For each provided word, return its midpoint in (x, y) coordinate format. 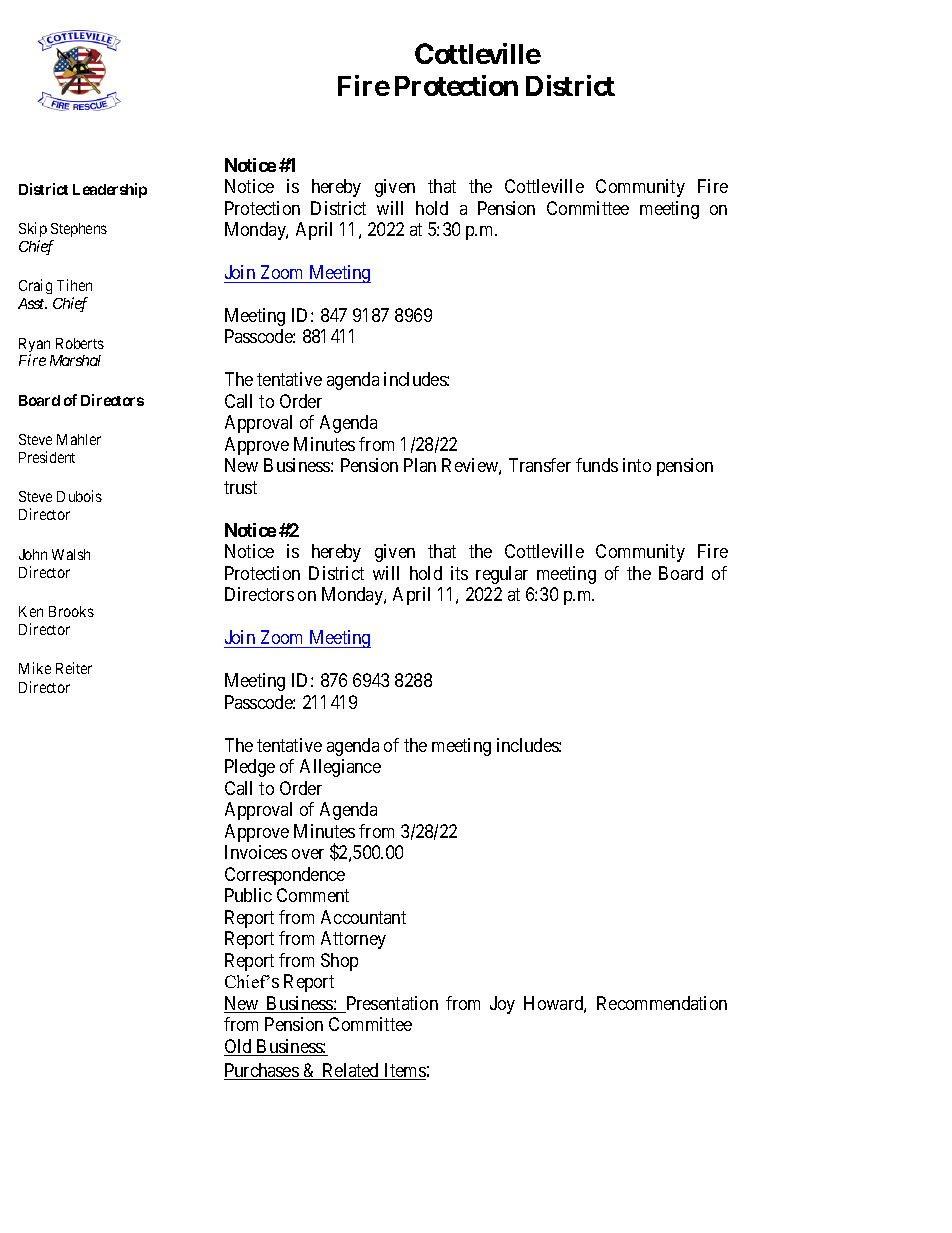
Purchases (262, 1071)
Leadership (110, 190)
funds (597, 465)
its (459, 573)
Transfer (540, 465)
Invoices (256, 852)
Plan (420, 465)
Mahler (79, 439)
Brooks (71, 611)
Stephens (79, 230)
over (308, 854)
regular (502, 575)
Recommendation (662, 1003)
